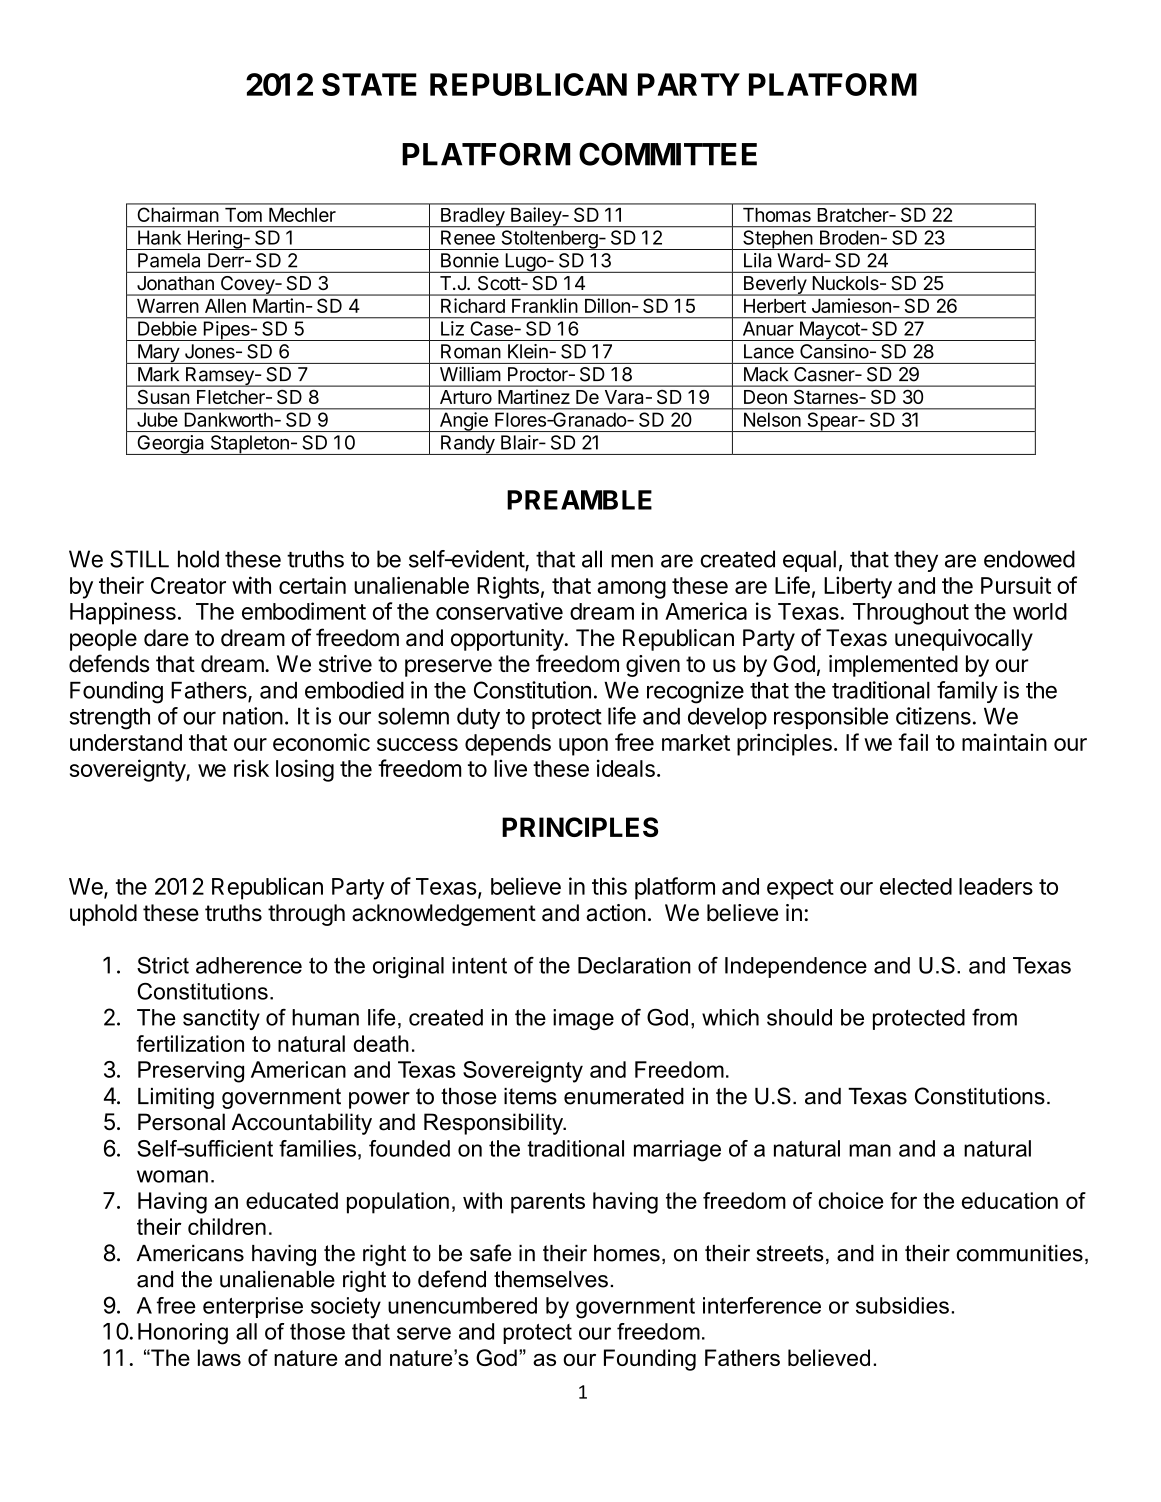  Describe the element at coordinates (221, 1019) in the image. I see `sanctity` at that location.
